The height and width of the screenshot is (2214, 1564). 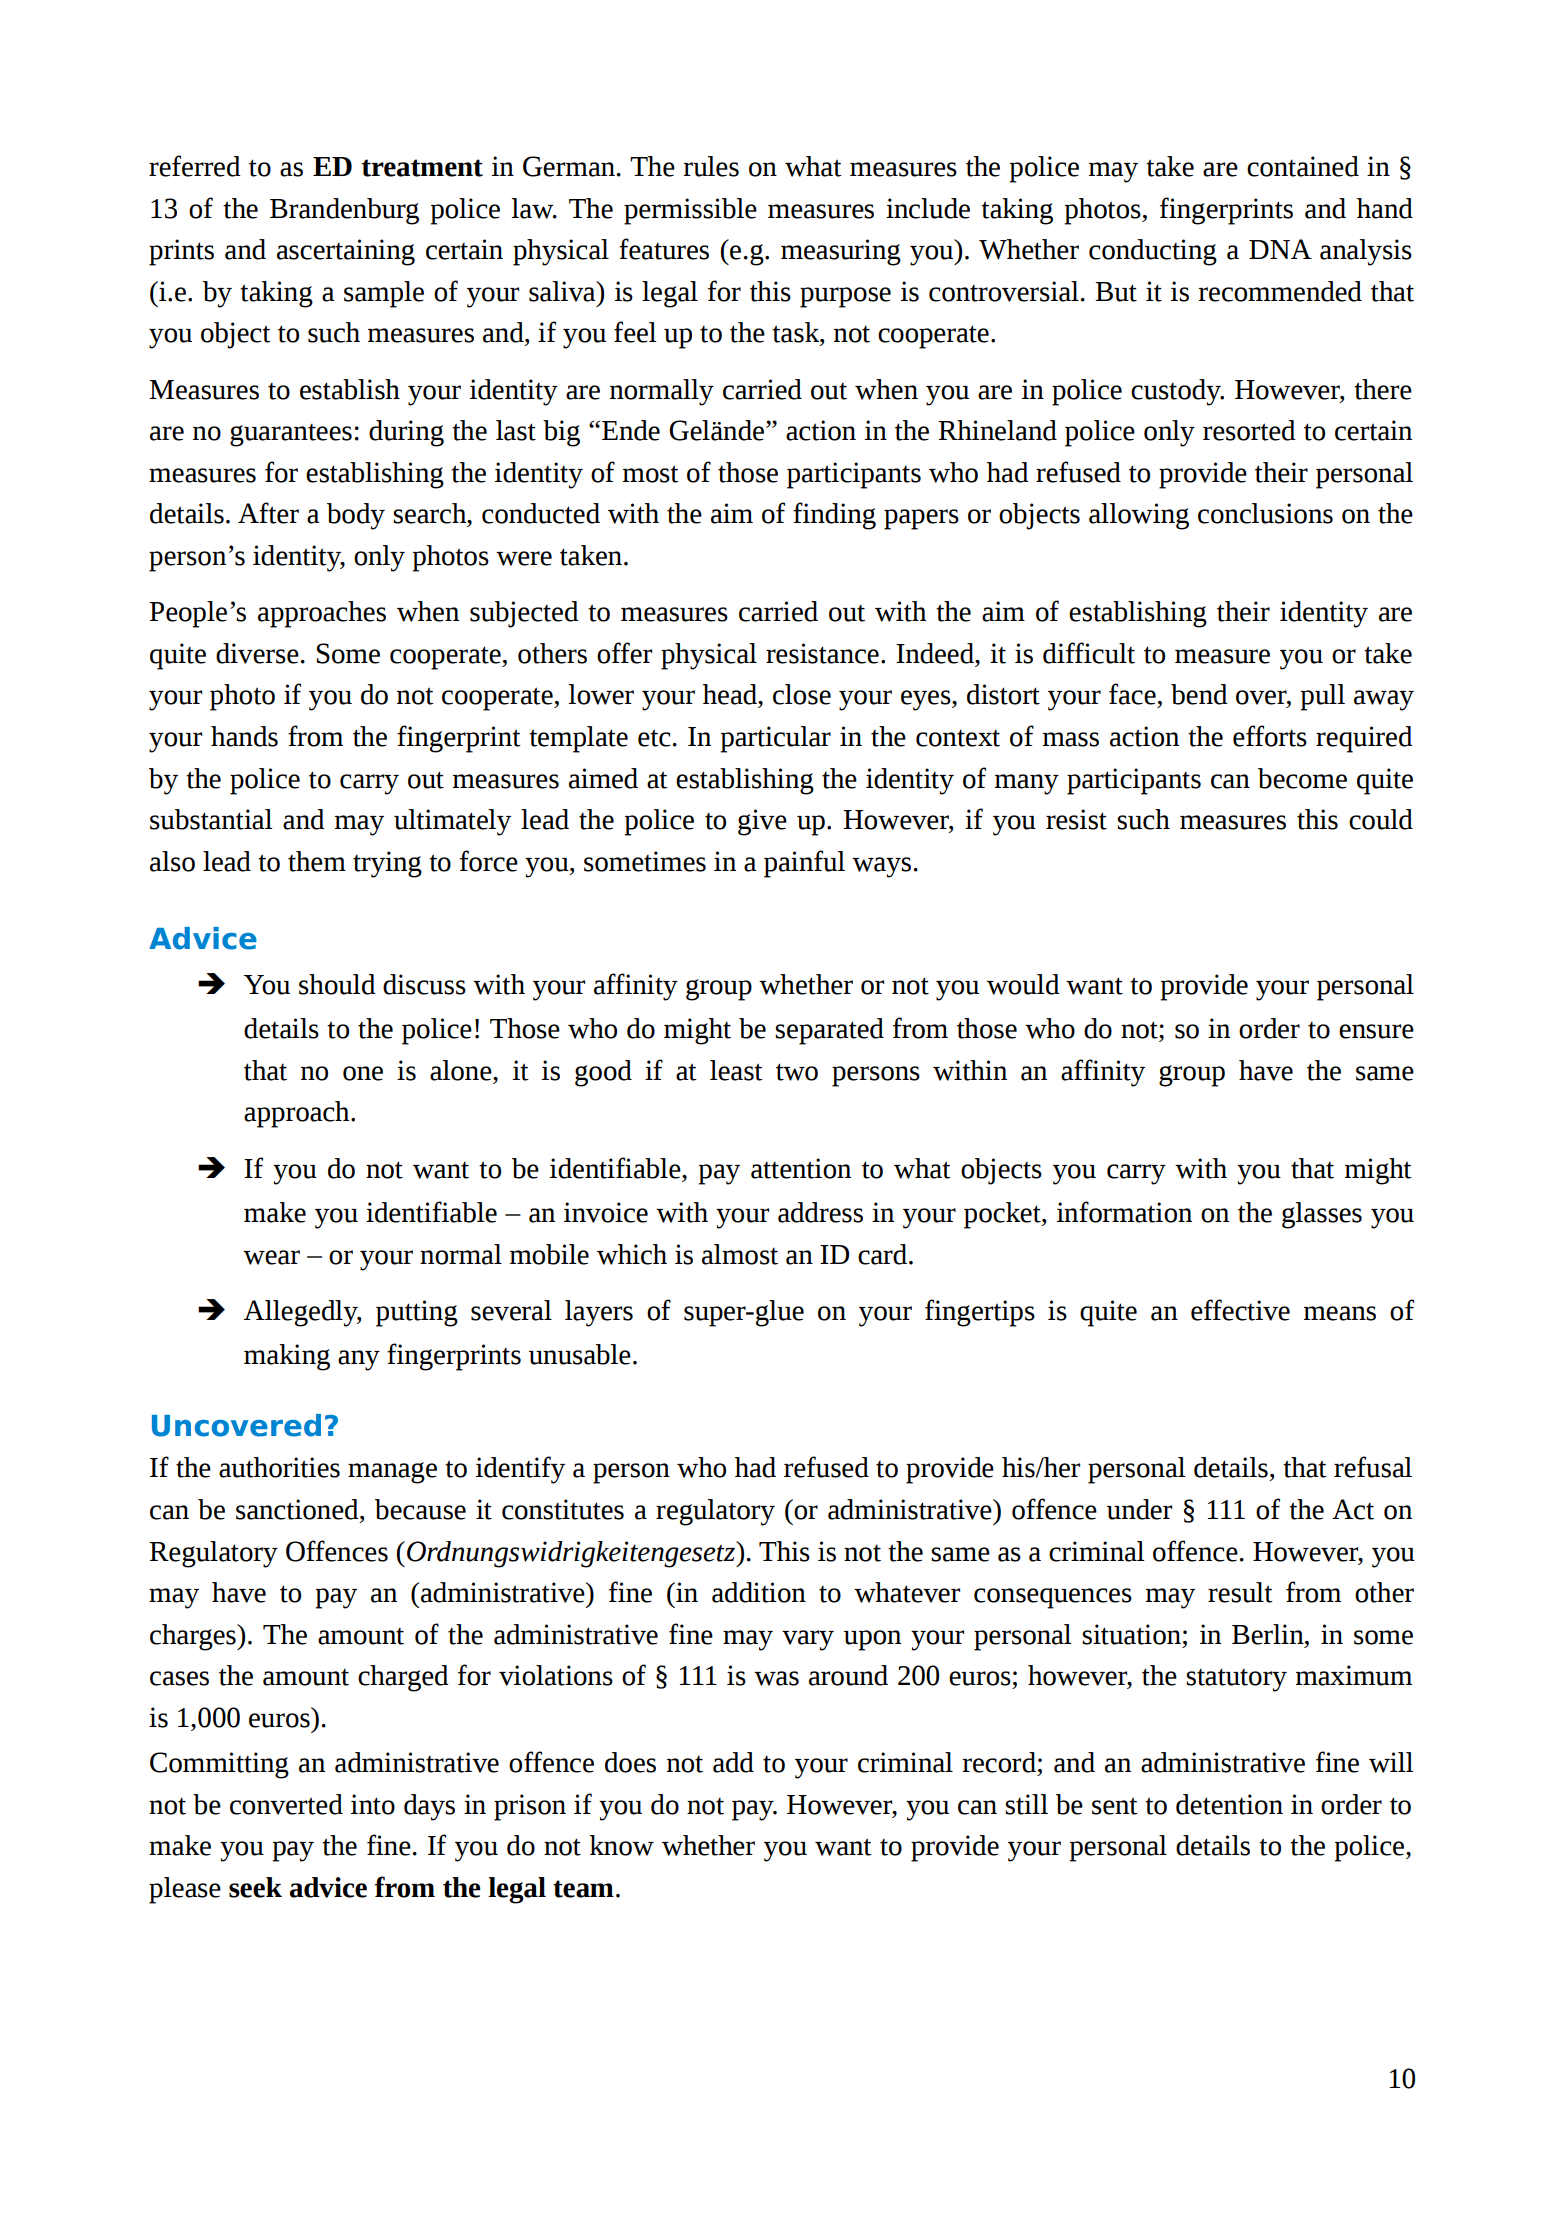 I want to click on detention, so click(x=1229, y=1804).
